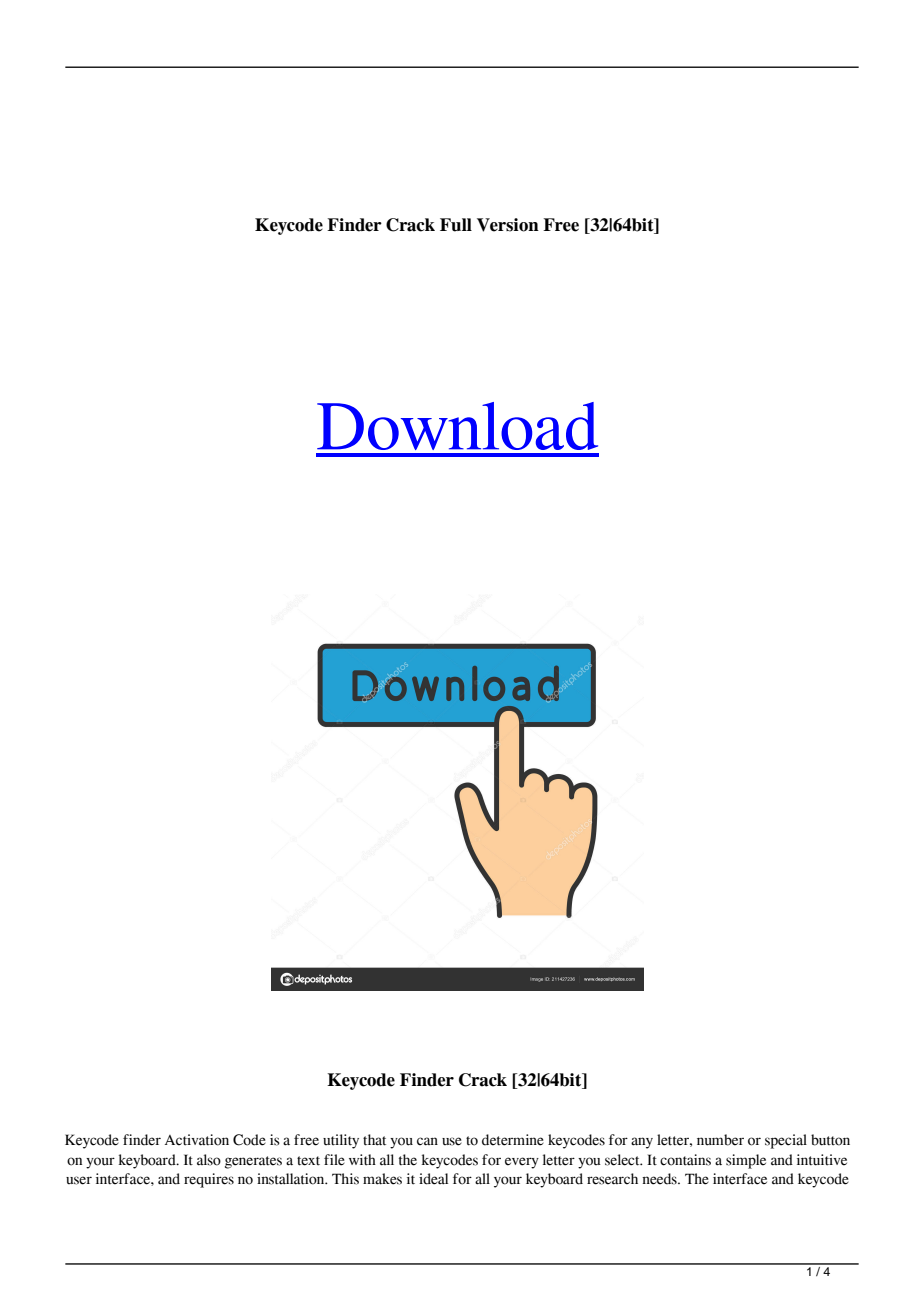  Describe the element at coordinates (427, 1141) in the image. I see `can` at that location.
